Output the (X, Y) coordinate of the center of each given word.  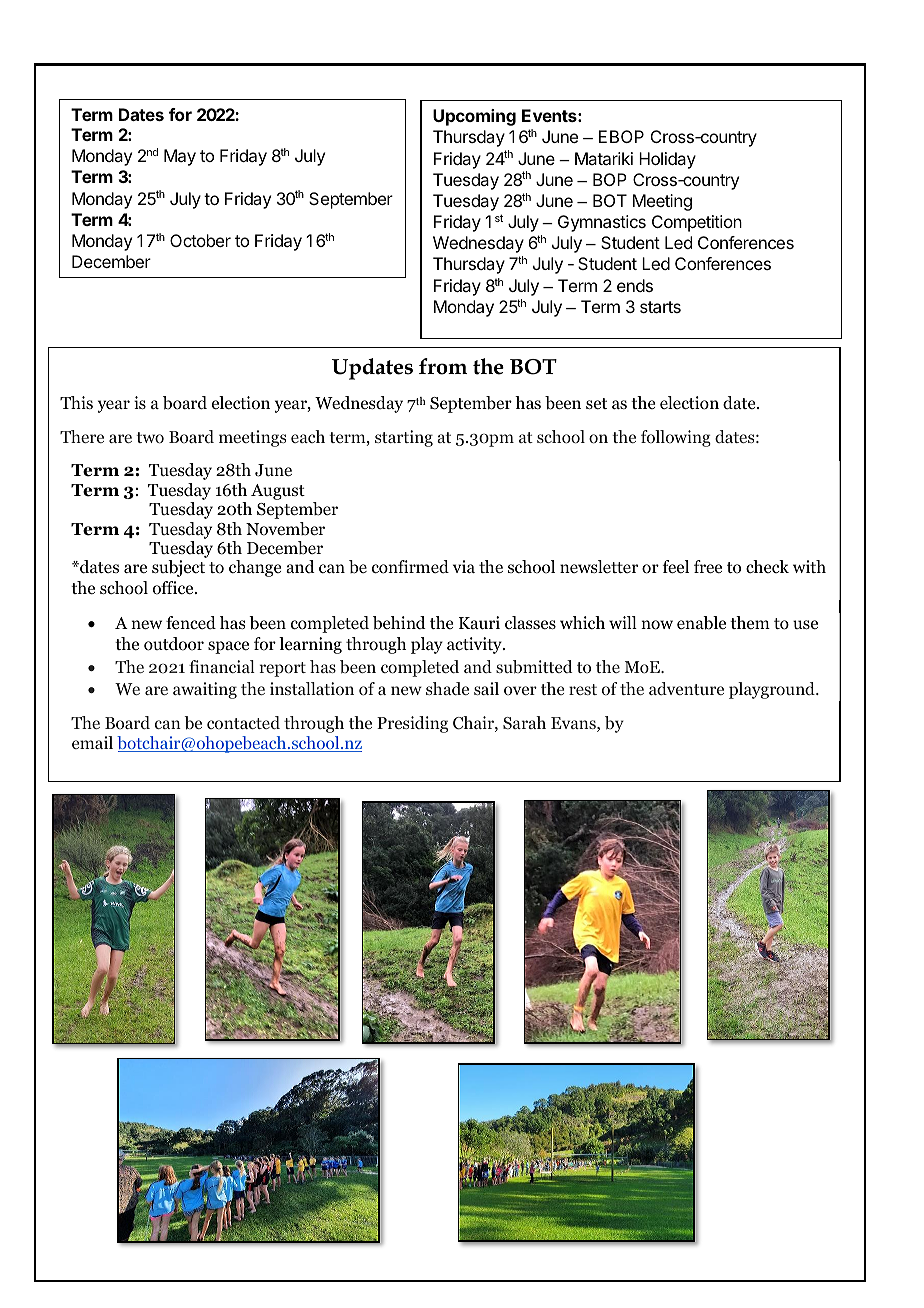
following (676, 438)
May (180, 157)
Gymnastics (602, 223)
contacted (243, 722)
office (174, 588)
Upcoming (474, 117)
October (200, 240)
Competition (697, 223)
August (278, 492)
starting (404, 438)
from (443, 366)
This (76, 402)
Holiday (667, 160)
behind (399, 623)
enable (701, 623)
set (596, 403)
